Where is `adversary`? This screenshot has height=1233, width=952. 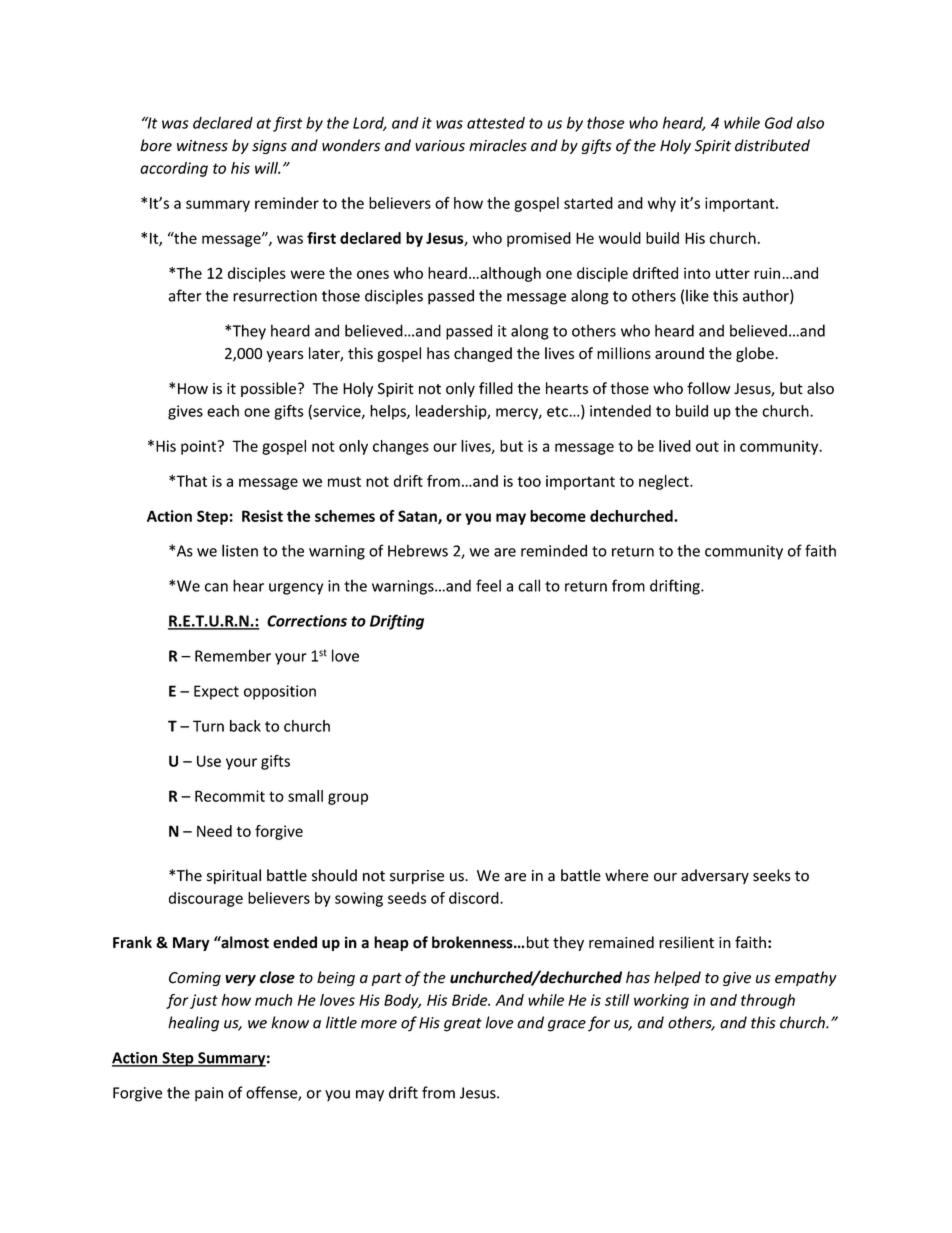 adversary is located at coordinates (715, 876).
